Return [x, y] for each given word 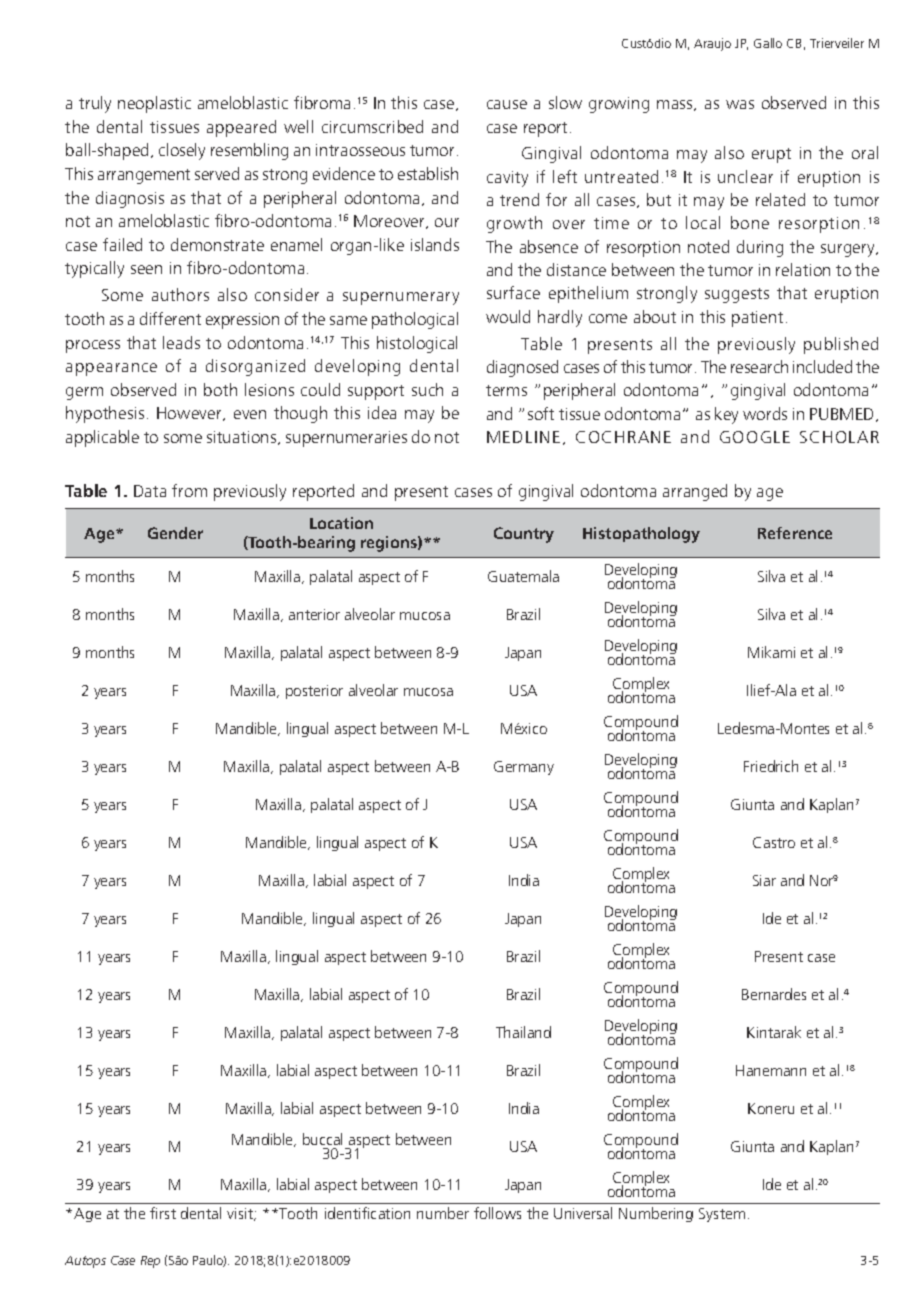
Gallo [768, 43]
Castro [774, 842]
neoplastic [154, 104]
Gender [175, 533]
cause [507, 104]
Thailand [523, 1032]
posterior [314, 692]
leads [181, 342]
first [163, 1213]
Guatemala [523, 576]
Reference [795, 533]
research [759, 366]
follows [497, 1213]
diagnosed [522, 368]
